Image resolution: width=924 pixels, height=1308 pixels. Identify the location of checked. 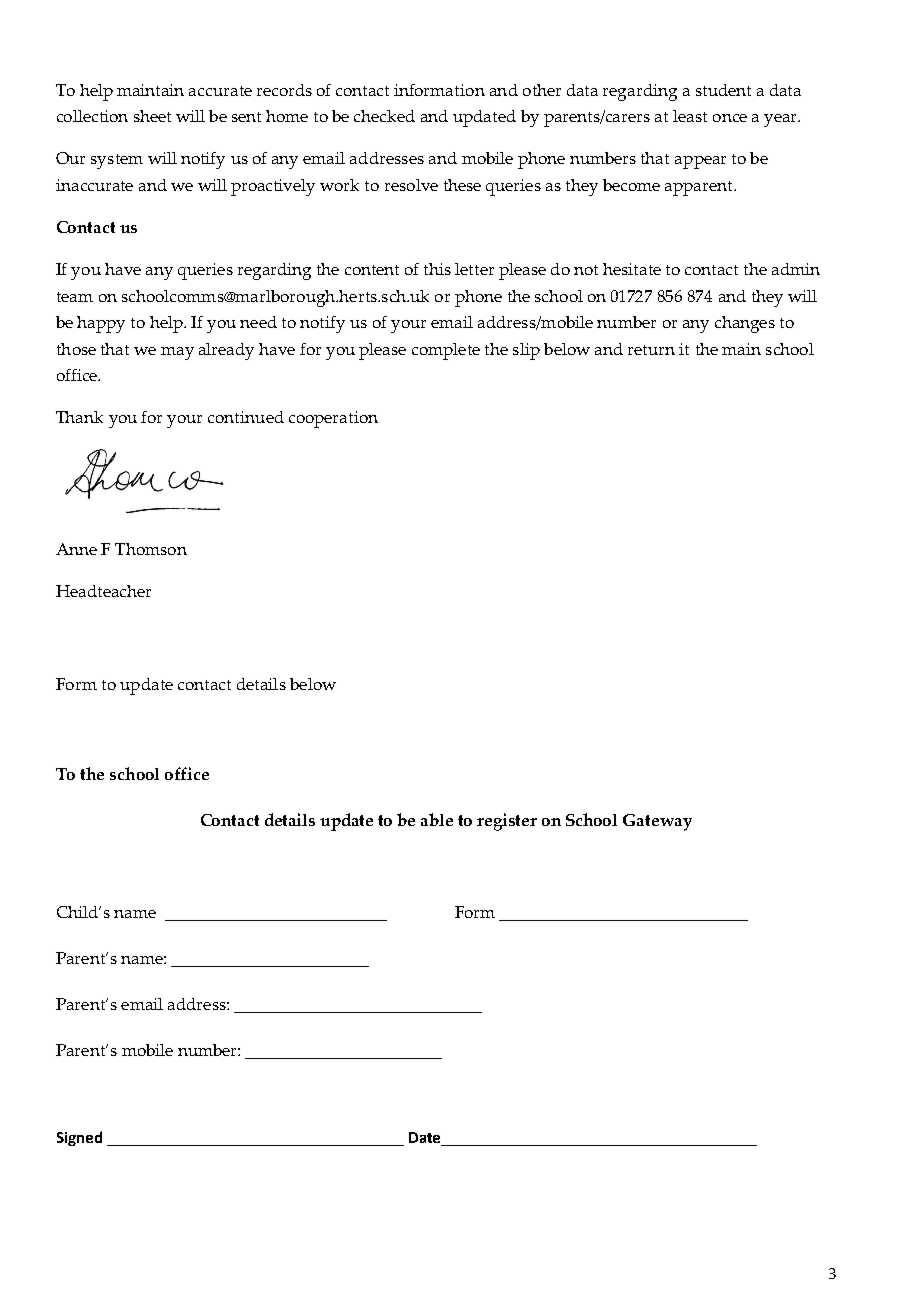
(384, 116).
